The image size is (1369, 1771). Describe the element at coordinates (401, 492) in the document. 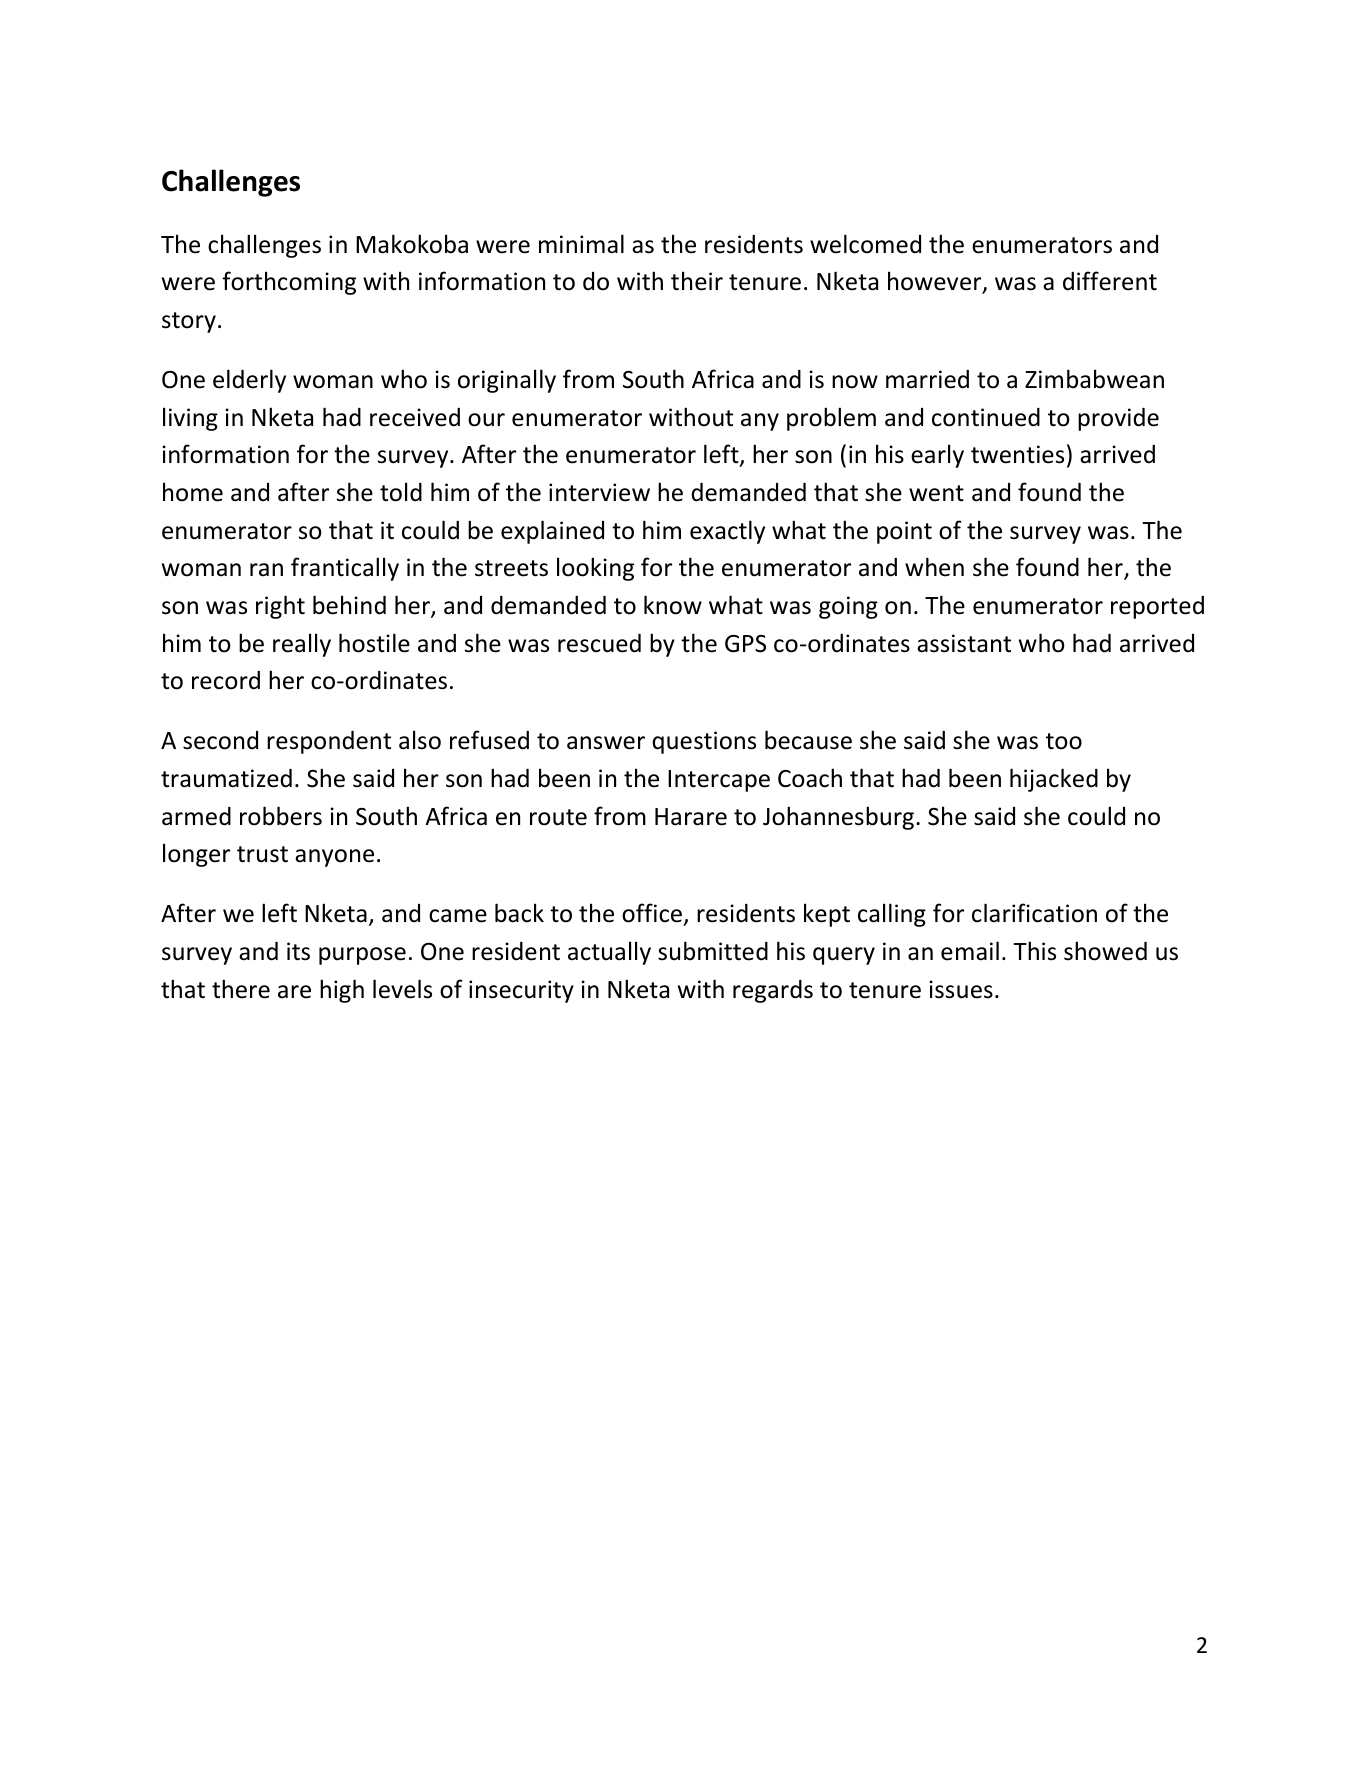

I see `told` at that location.
